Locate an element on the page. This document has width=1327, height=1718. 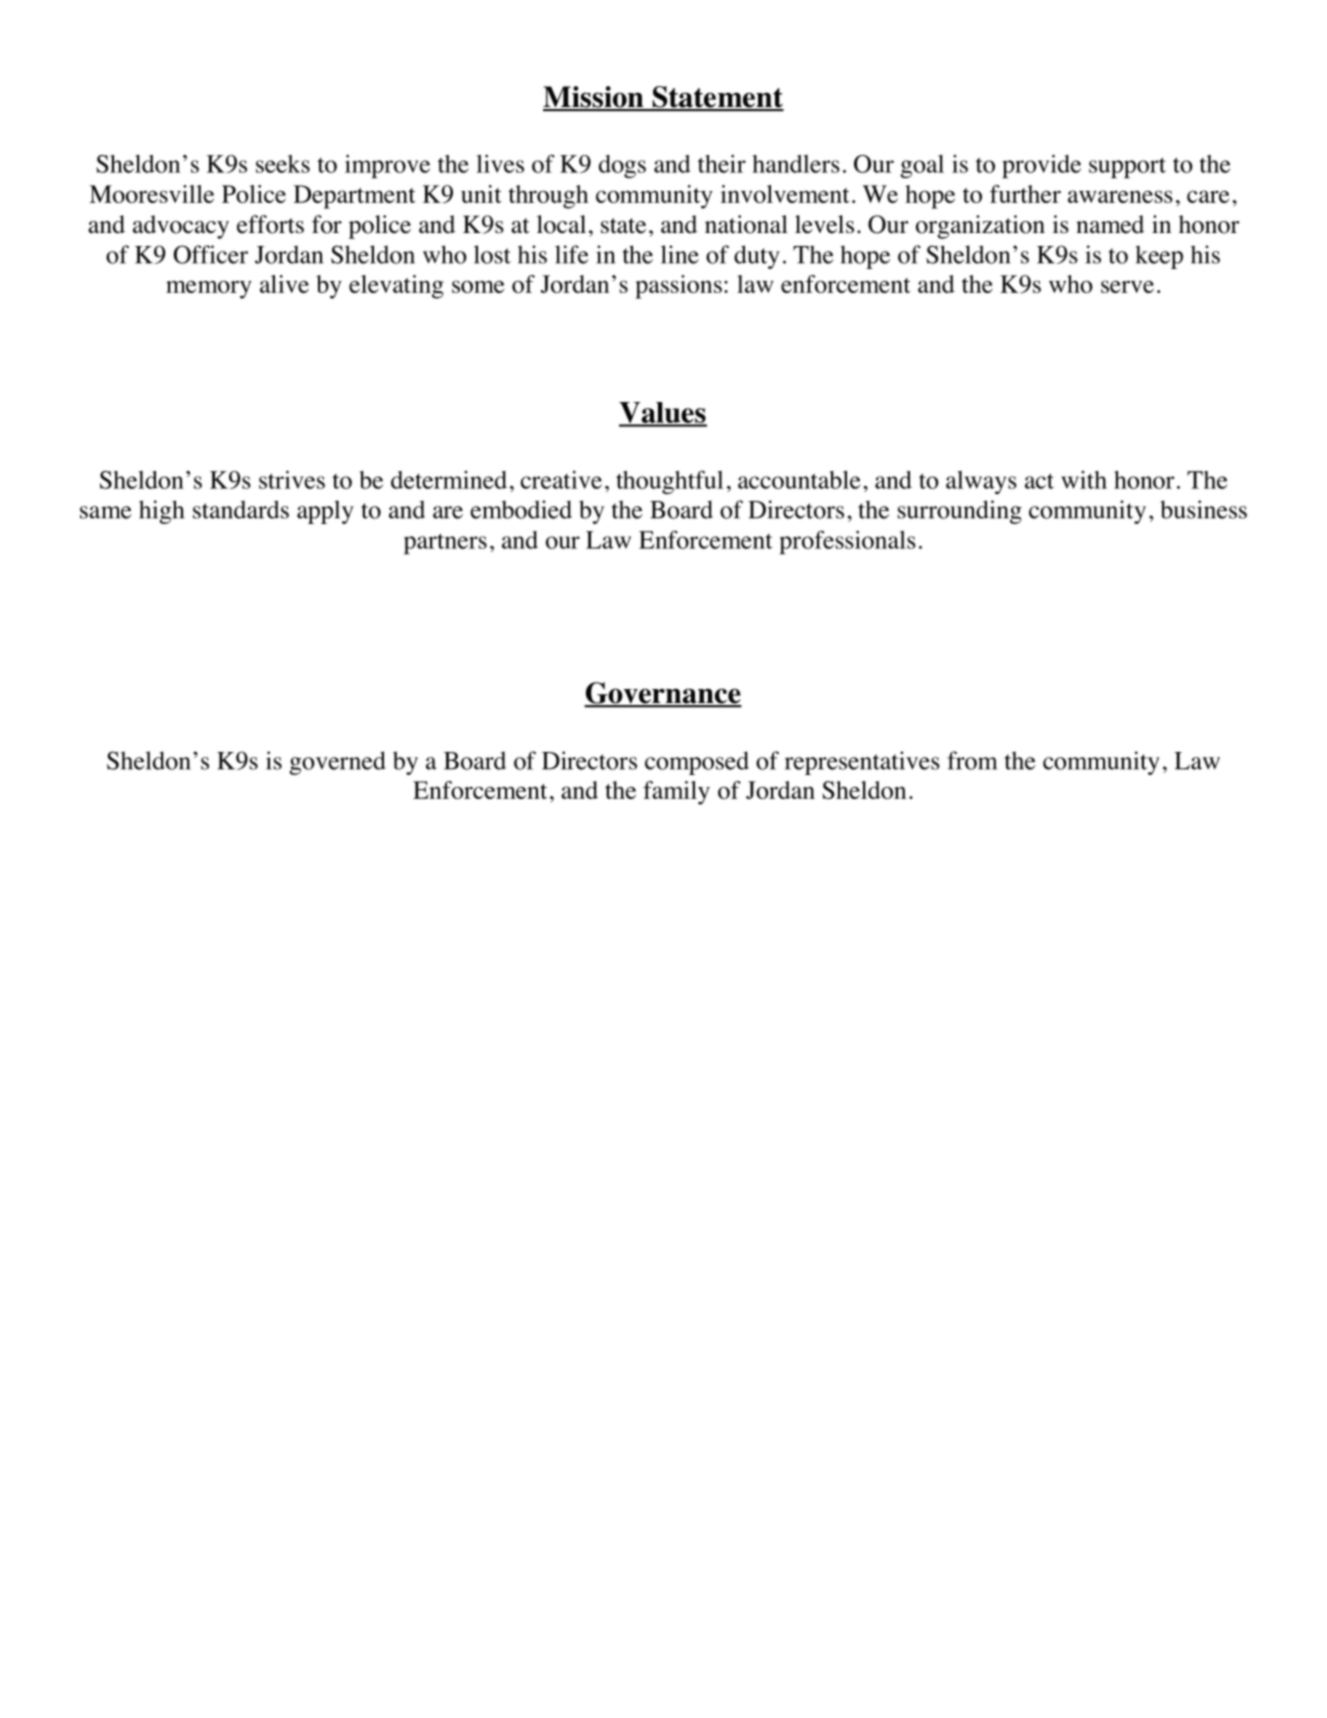
with is located at coordinates (1084, 480).
